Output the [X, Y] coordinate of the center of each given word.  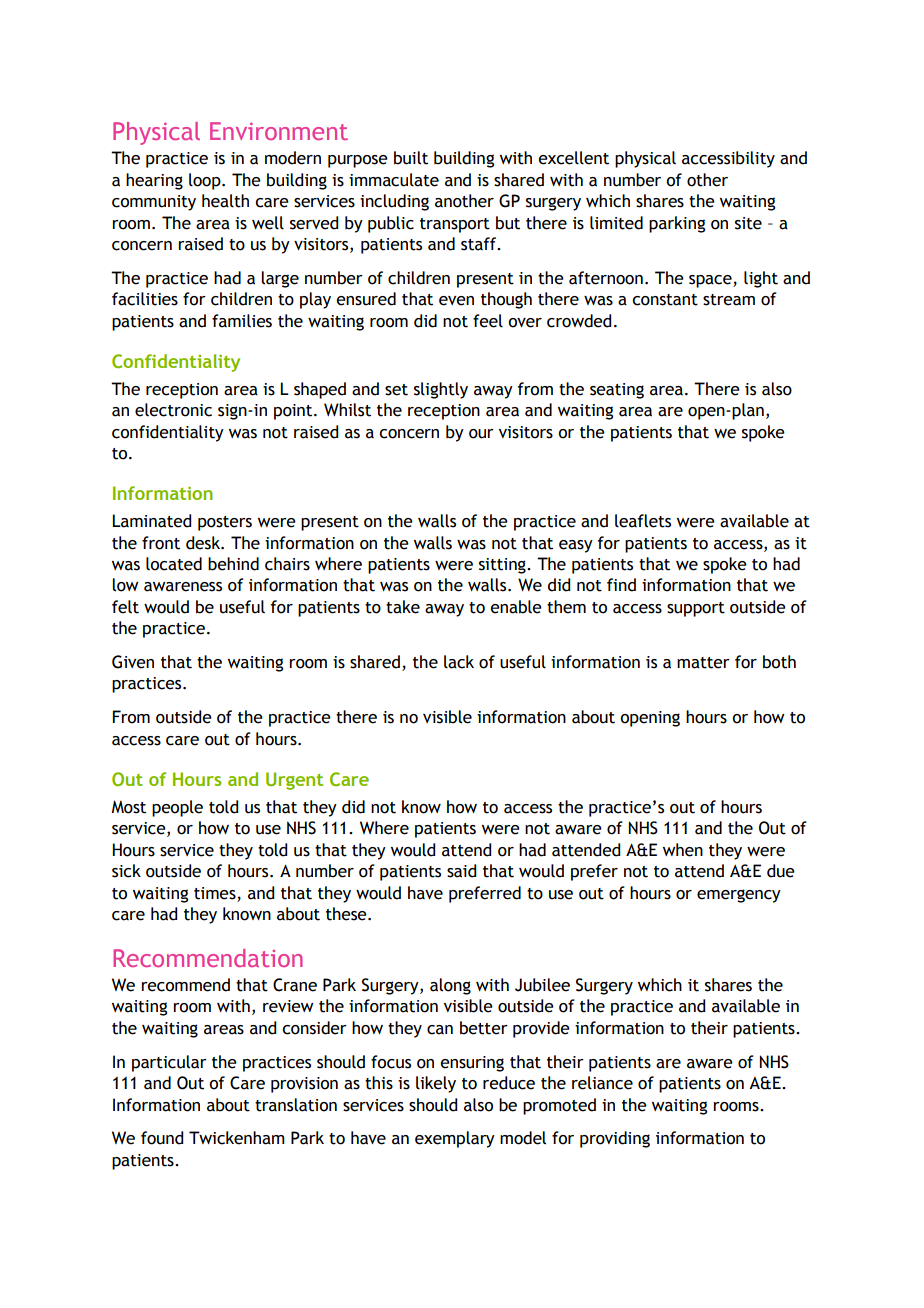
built [411, 158]
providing [615, 1139]
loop [206, 181]
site [748, 223]
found [162, 1138]
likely [436, 1084]
